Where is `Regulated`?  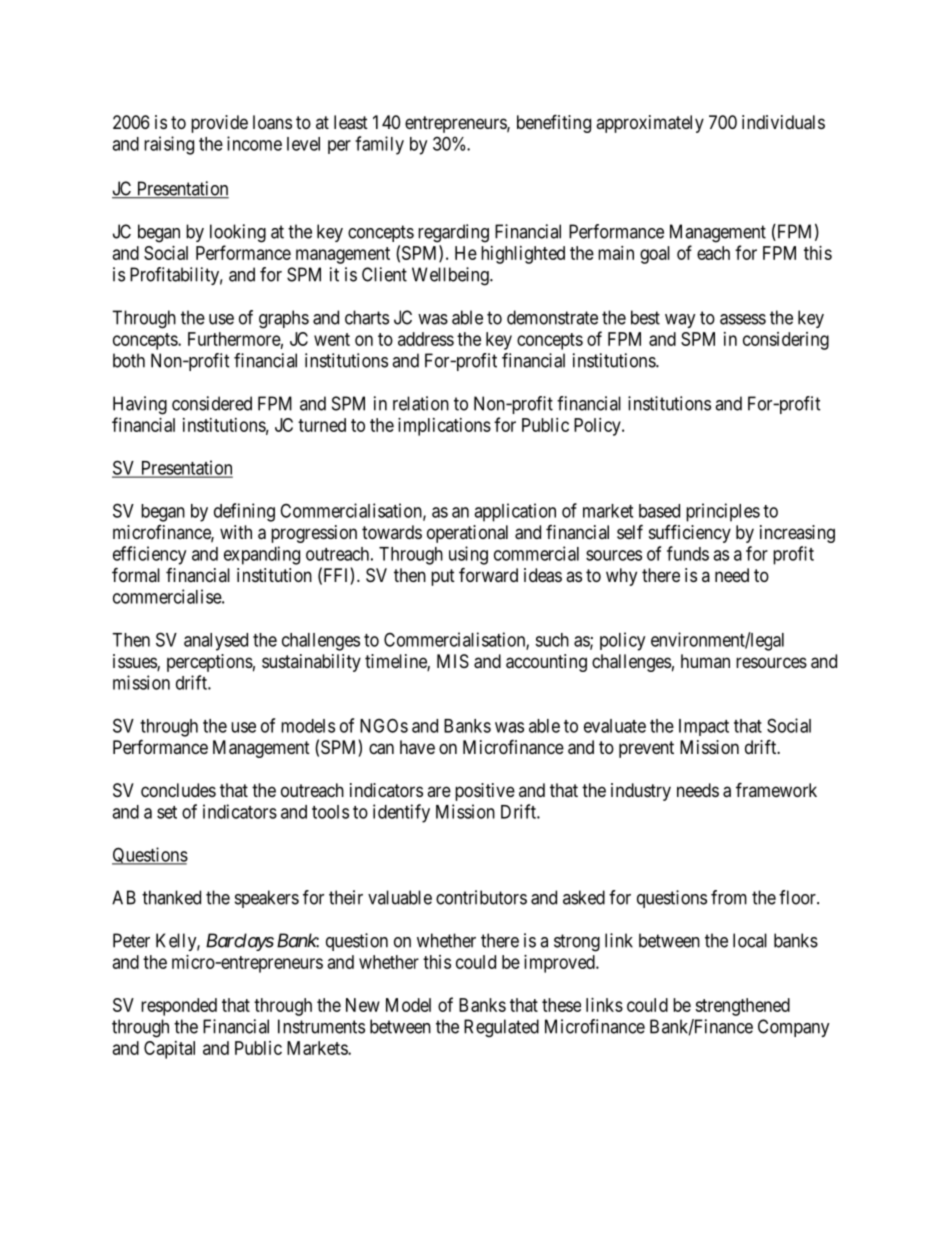
Regulated is located at coordinates (501, 1028).
